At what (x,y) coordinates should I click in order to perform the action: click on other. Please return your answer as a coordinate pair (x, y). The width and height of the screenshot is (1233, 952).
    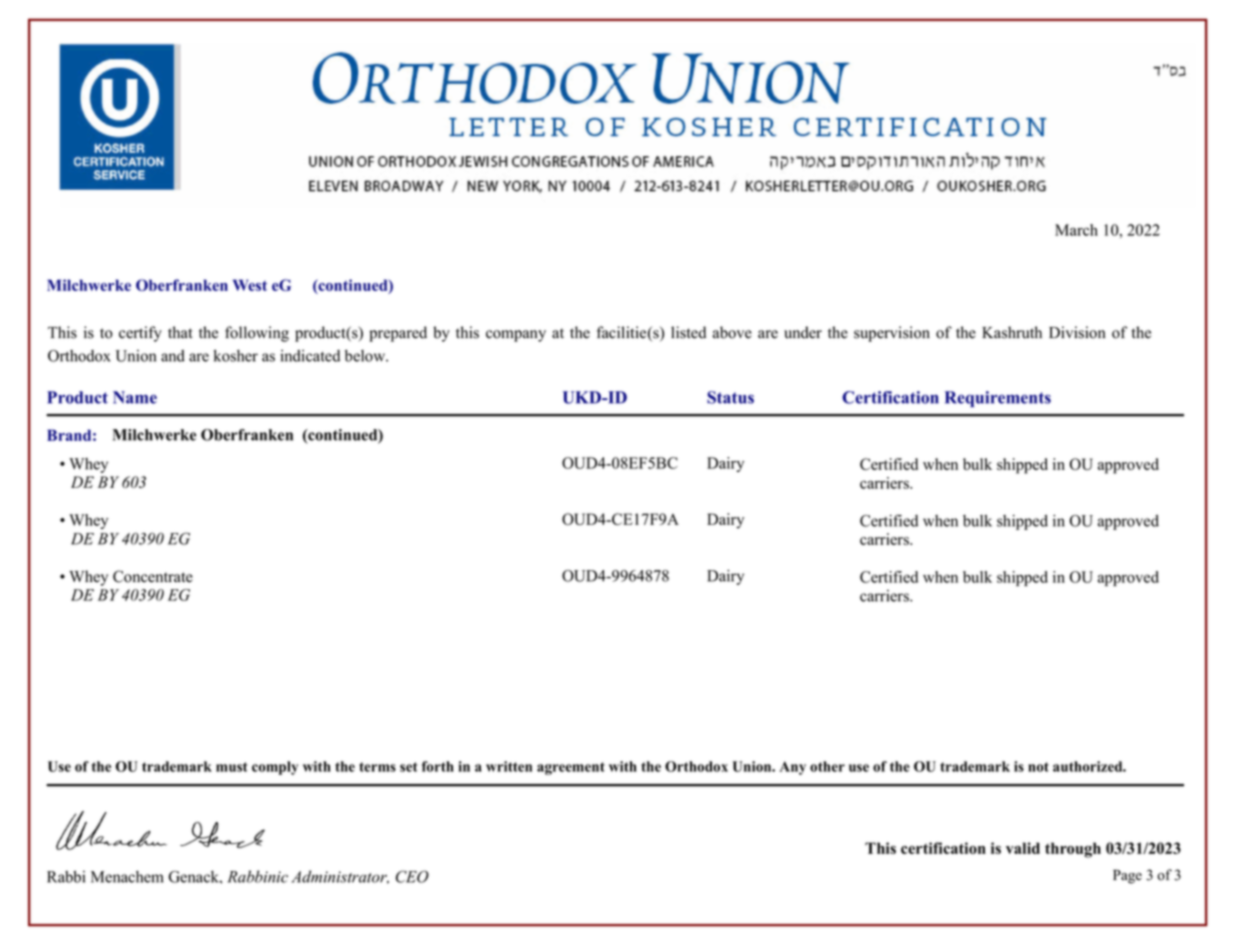
    Looking at the image, I should click on (827, 766).
